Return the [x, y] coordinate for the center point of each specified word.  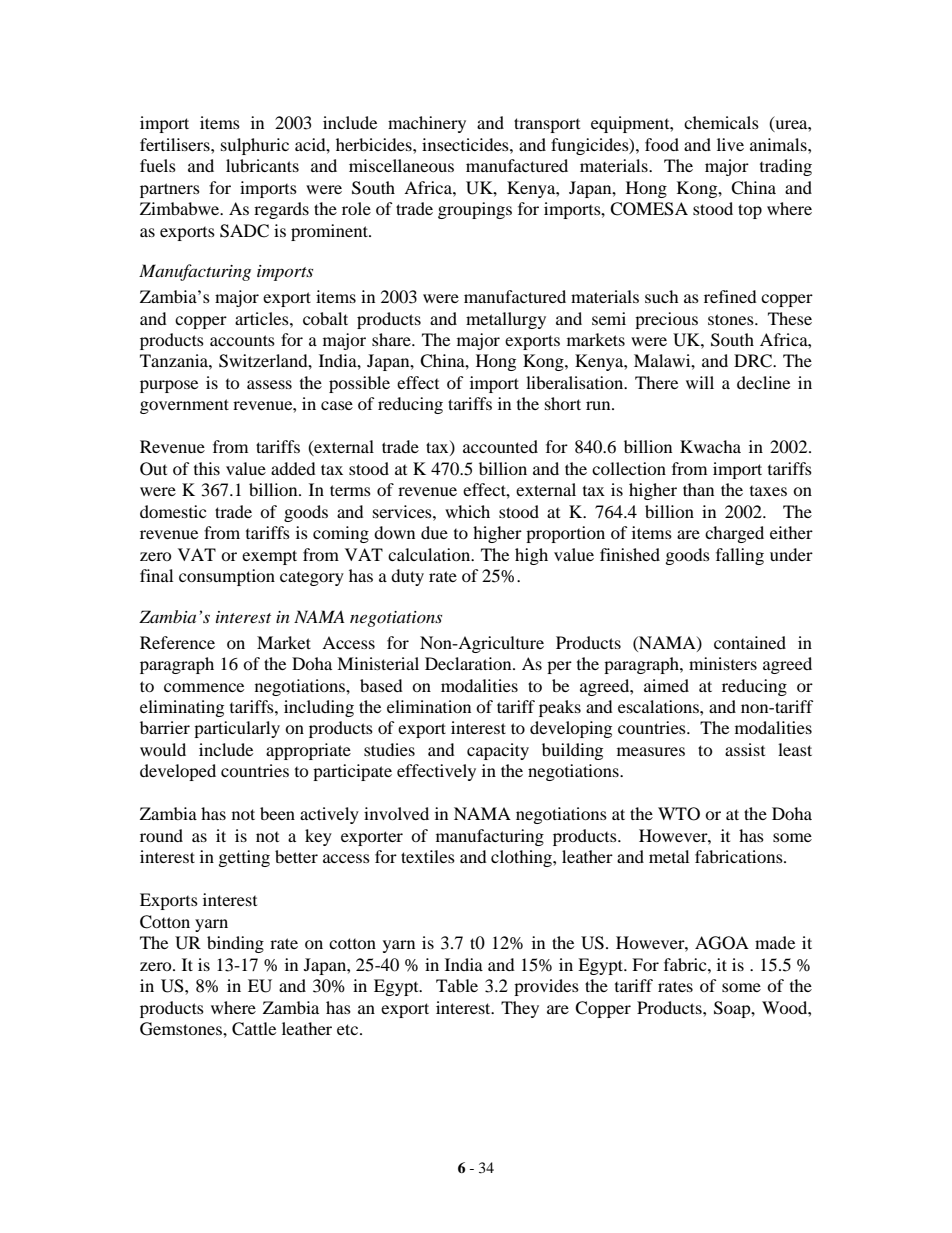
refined [730, 296]
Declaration [469, 663]
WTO [679, 814]
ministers [723, 663]
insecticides [466, 144]
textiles [428, 856]
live [730, 144]
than [698, 489]
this [207, 468]
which [467, 511]
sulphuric [255, 146]
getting [244, 858]
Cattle [254, 1029]
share [392, 339]
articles [263, 318]
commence [204, 687]
